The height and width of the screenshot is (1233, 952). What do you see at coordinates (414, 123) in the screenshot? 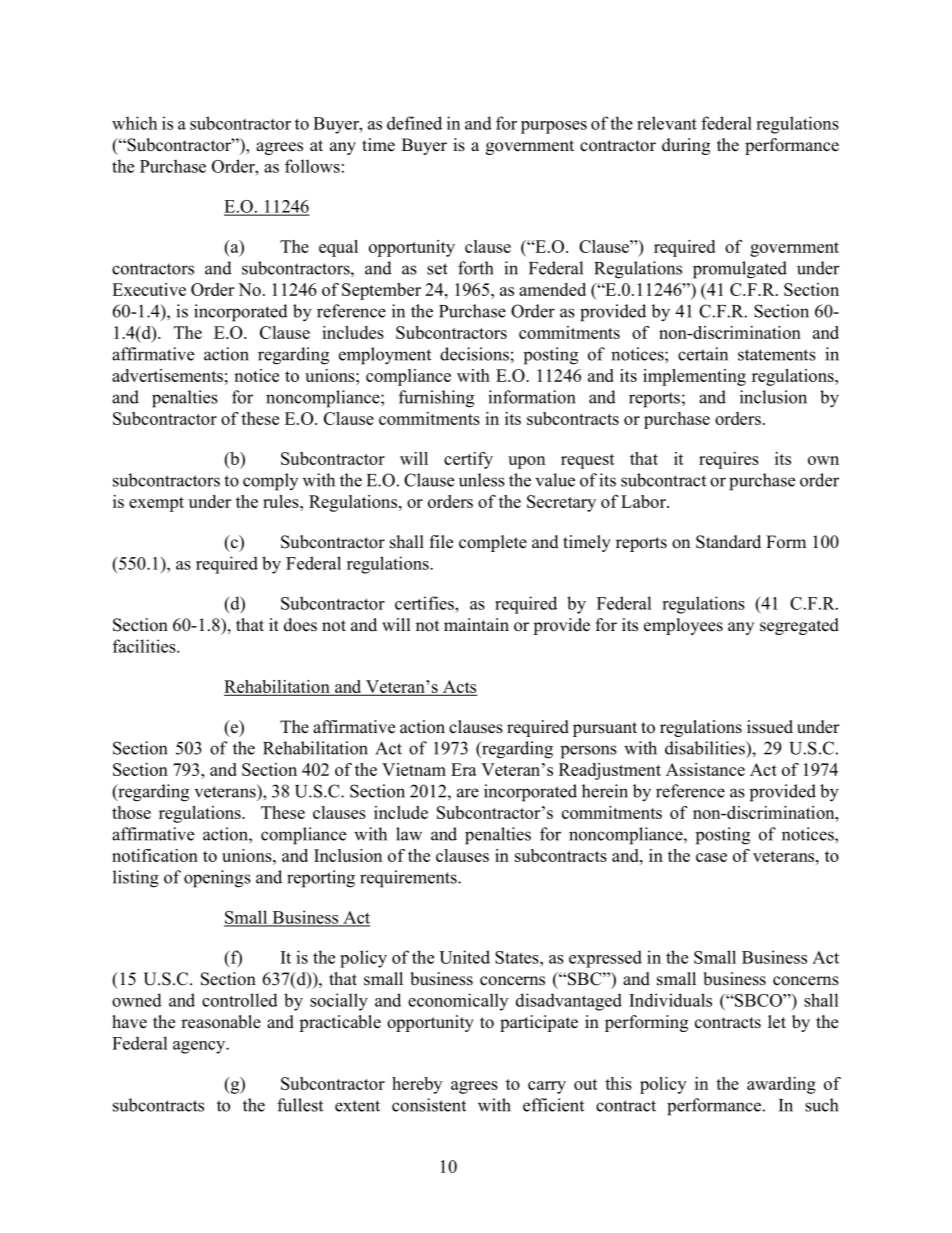
I see `defined` at bounding box center [414, 123].
